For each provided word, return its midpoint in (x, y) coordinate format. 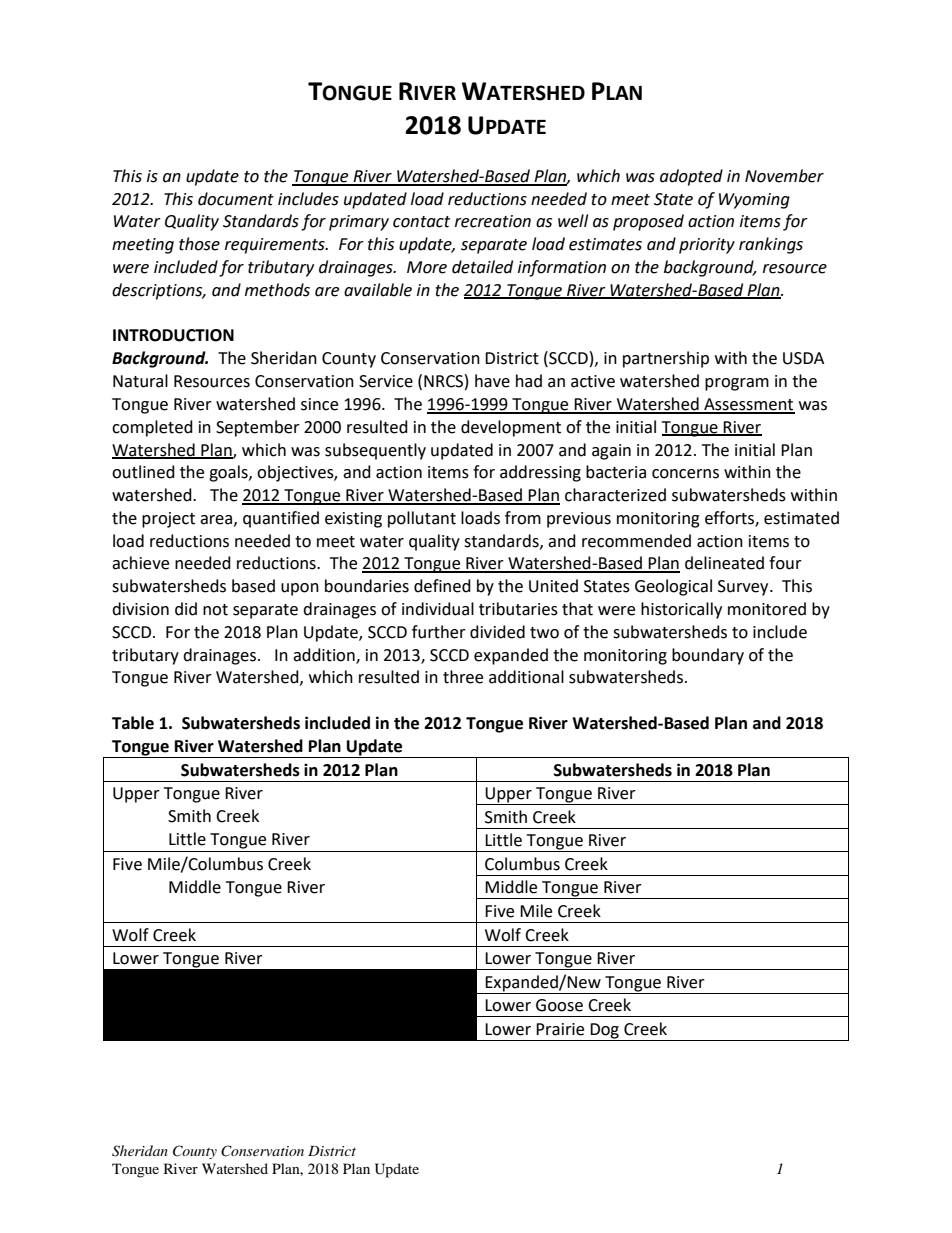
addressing (540, 473)
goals (229, 473)
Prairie (560, 1029)
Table (133, 723)
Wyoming (754, 201)
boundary (708, 656)
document (236, 199)
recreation (493, 221)
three (463, 677)
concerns (685, 474)
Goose (559, 1005)
